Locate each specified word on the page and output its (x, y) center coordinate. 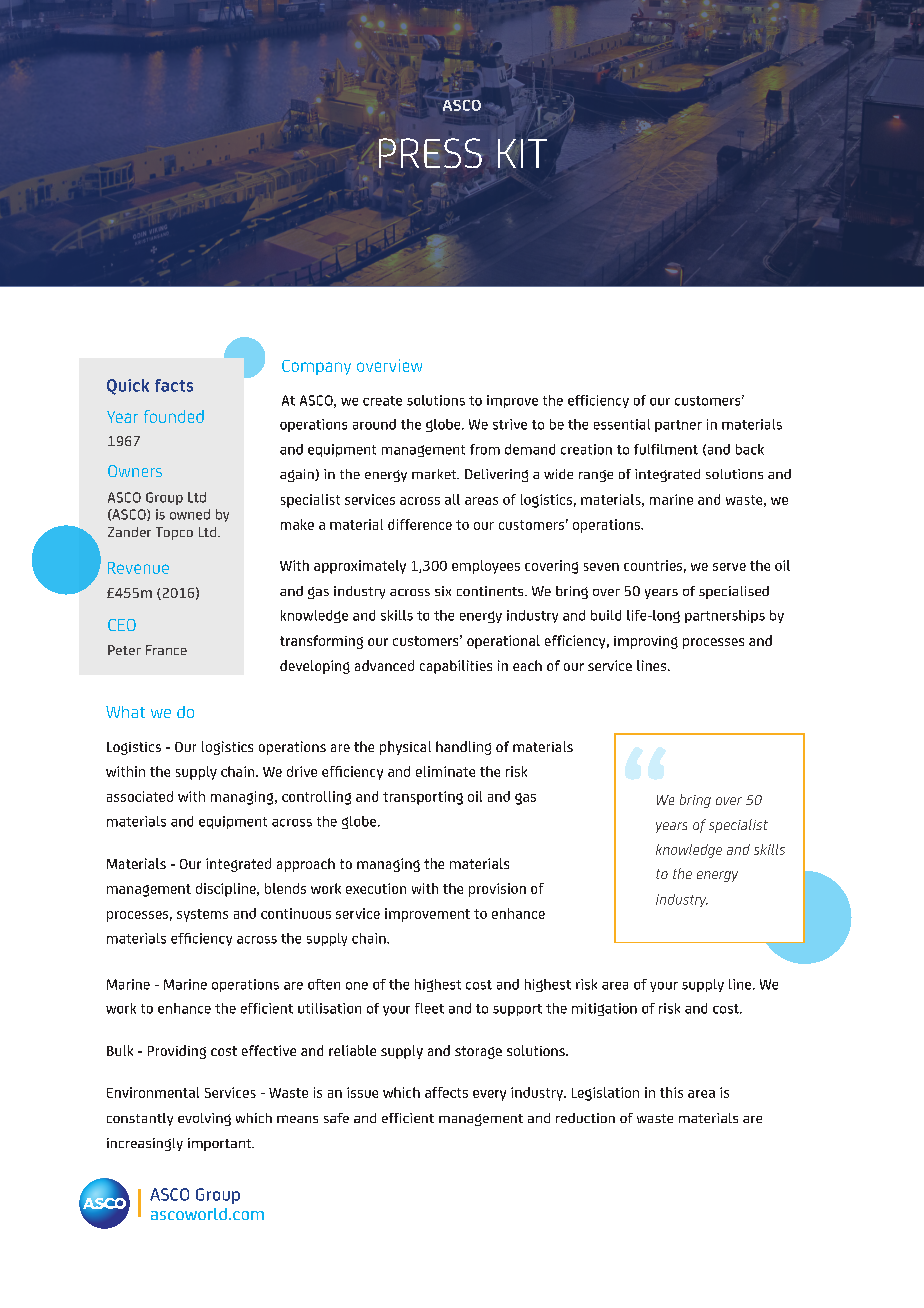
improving (646, 642)
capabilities (456, 667)
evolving (204, 1119)
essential (622, 424)
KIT (522, 153)
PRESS (430, 153)
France (166, 650)
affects (446, 1092)
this (671, 1092)
